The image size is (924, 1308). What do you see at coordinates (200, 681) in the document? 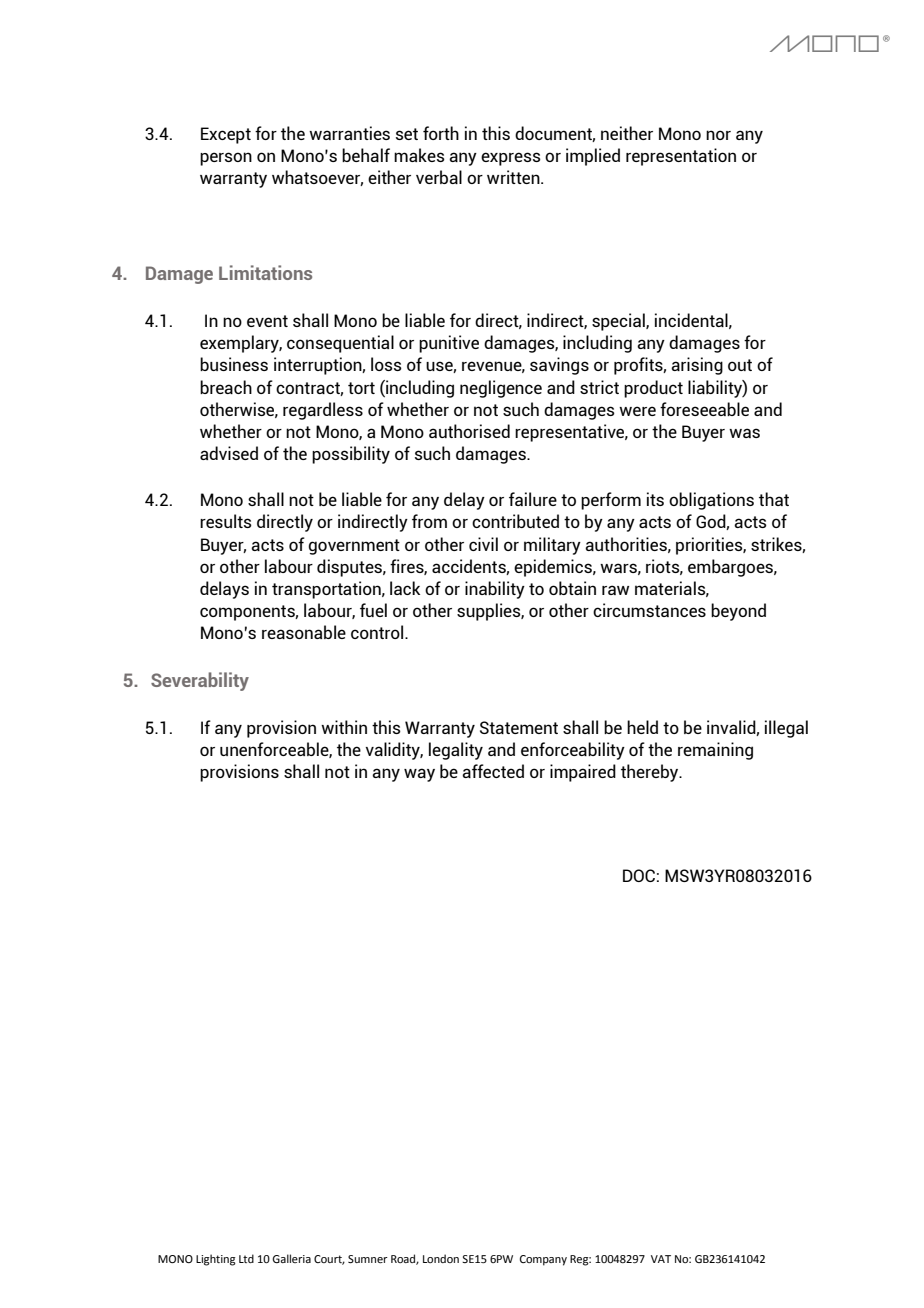
I see `Severability` at bounding box center [200, 681].
